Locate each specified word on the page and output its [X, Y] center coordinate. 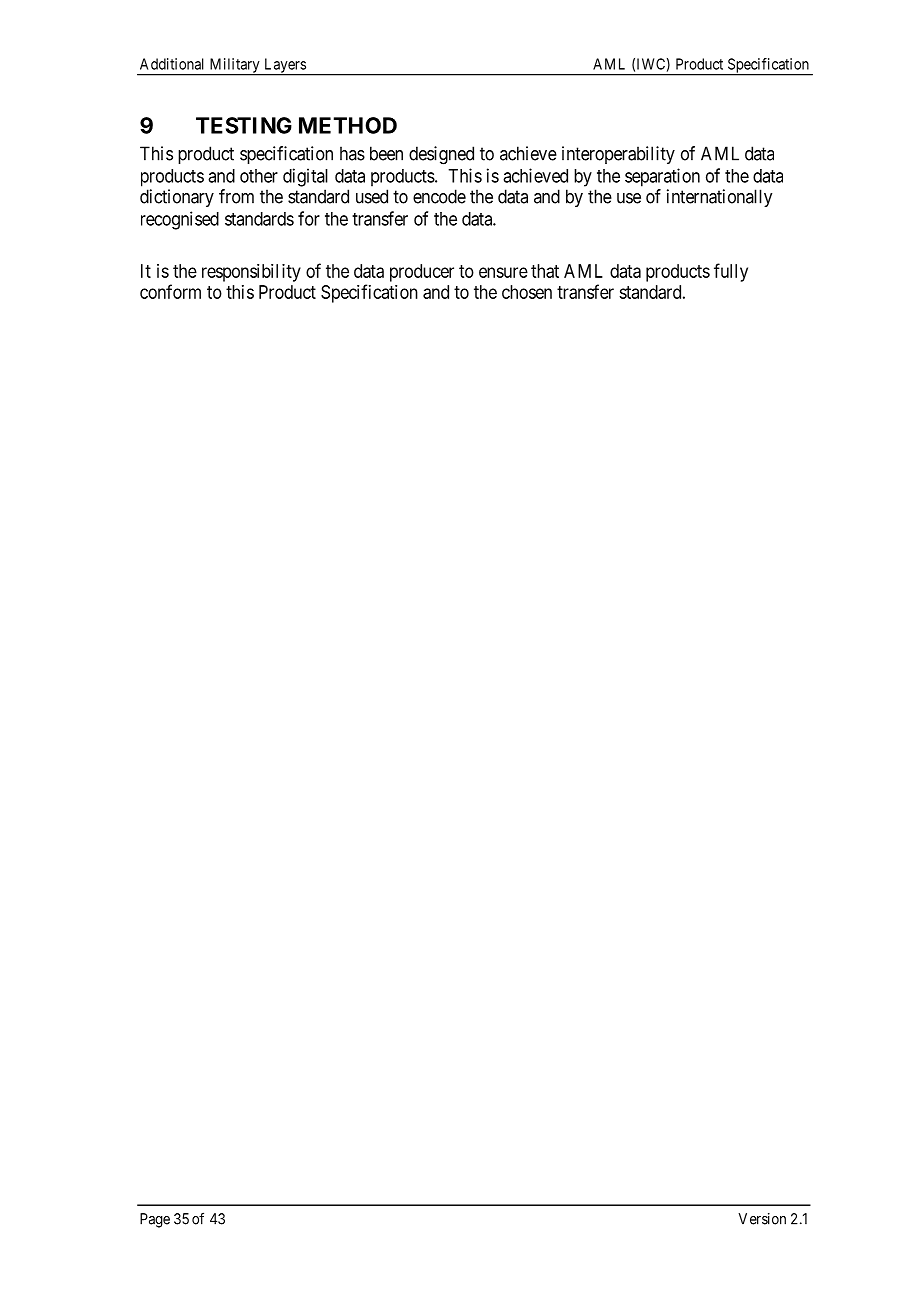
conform [170, 291]
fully [731, 272]
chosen [527, 292]
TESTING [244, 125]
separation [662, 177]
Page [155, 1220]
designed [441, 155]
